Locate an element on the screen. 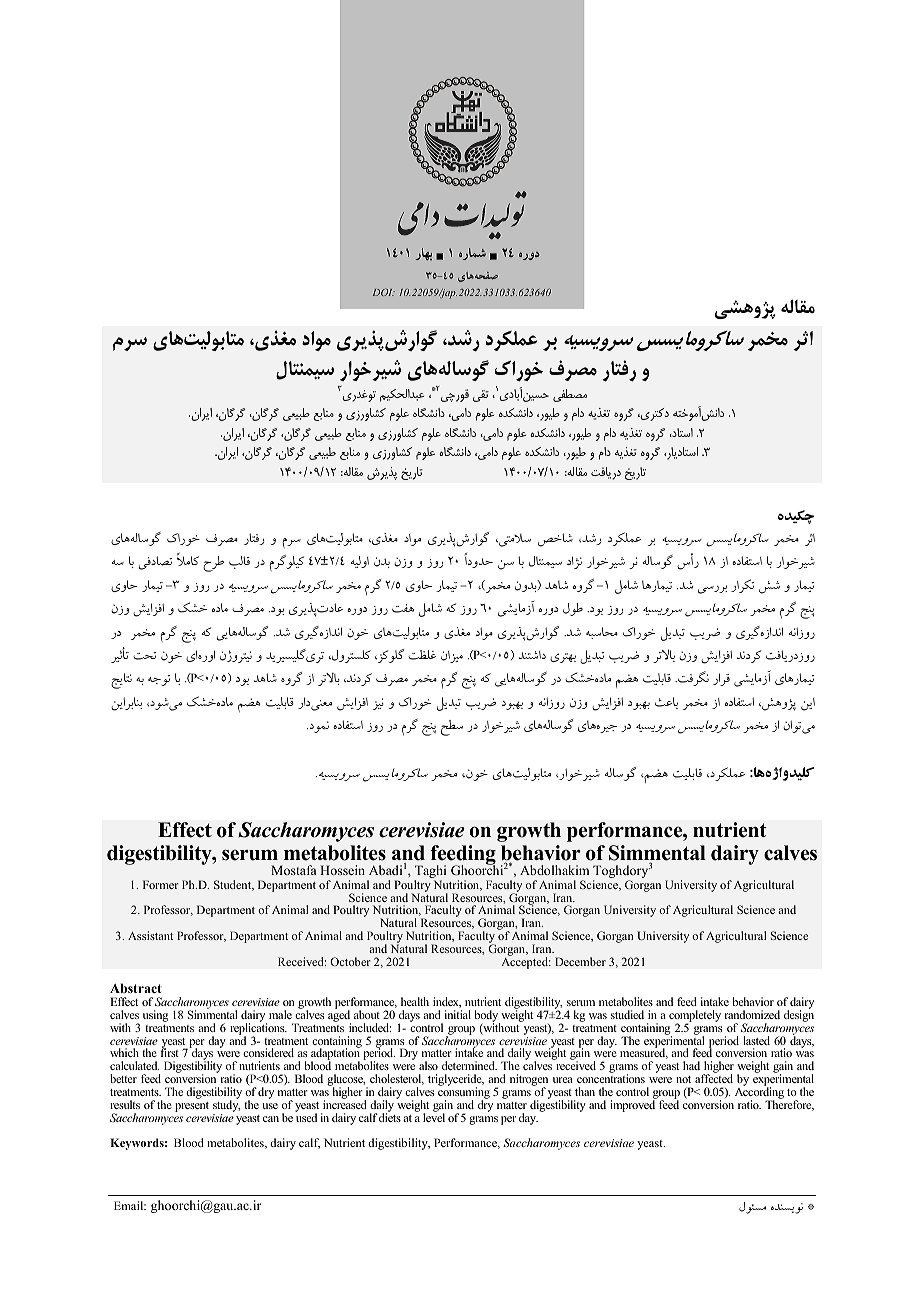 This screenshot has height=1308, width=924. According is located at coordinates (759, 1093).
